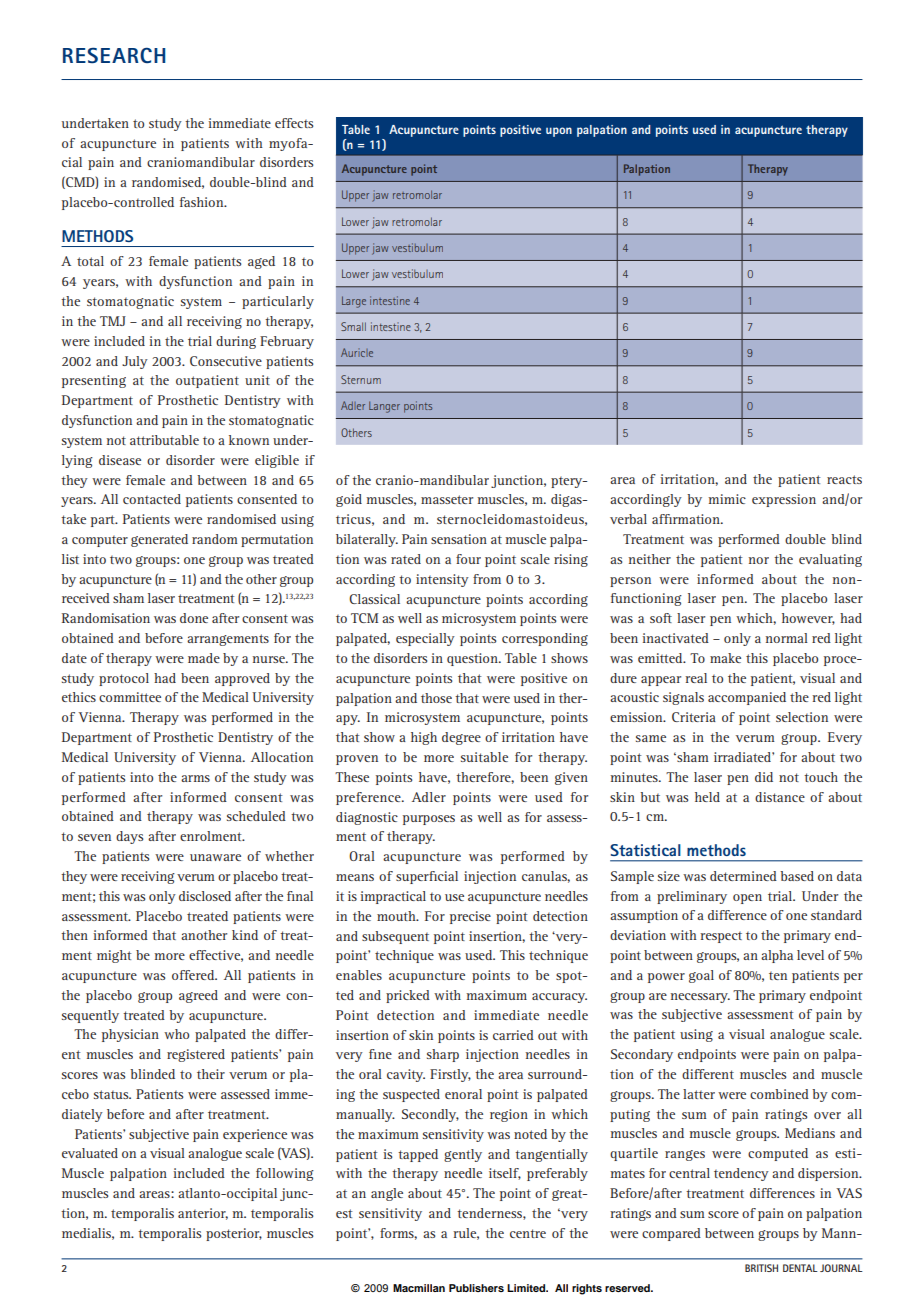 This document has height=1308, width=924. I want to click on those, so click(436, 698).
